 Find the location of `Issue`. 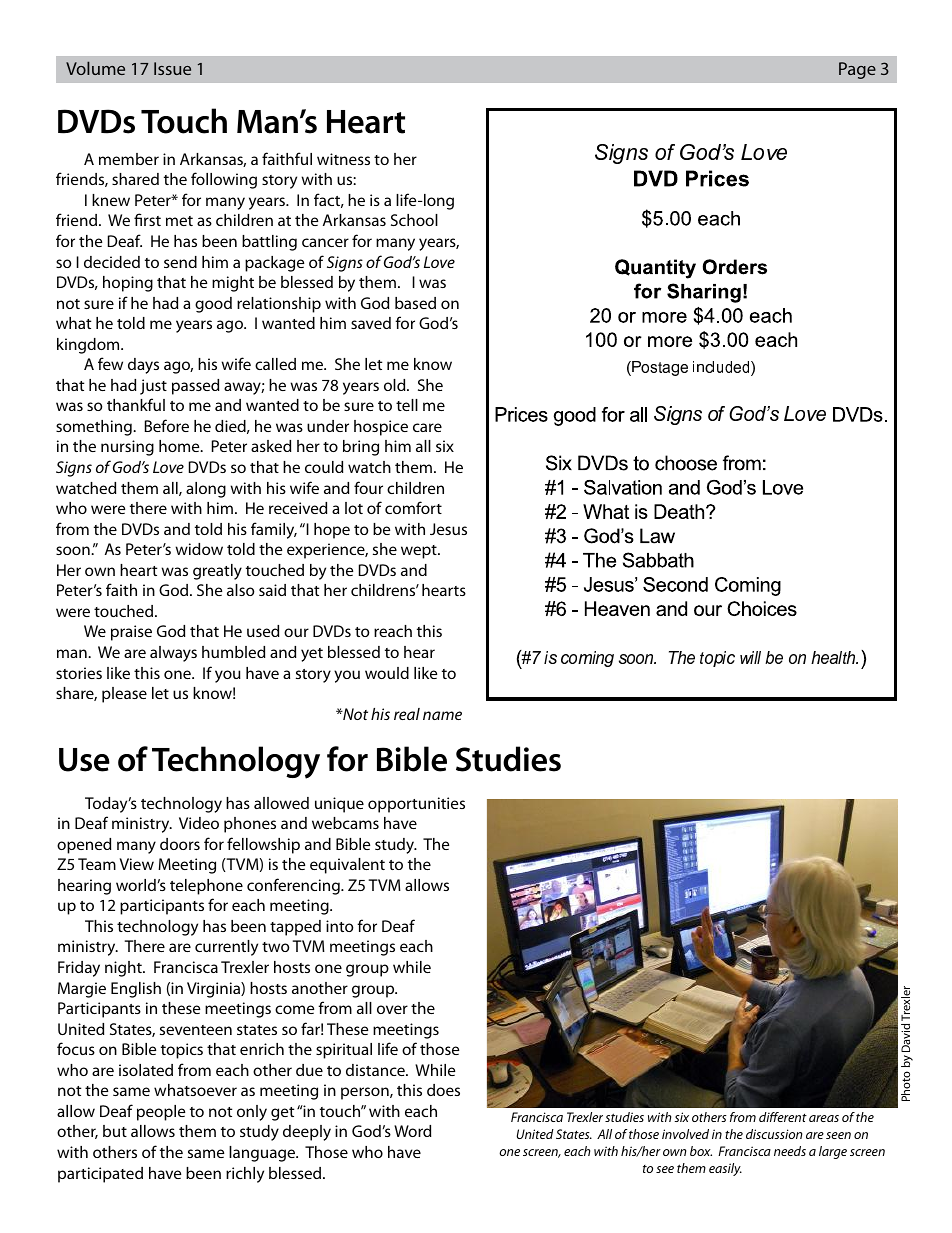

Issue is located at coordinates (172, 68).
